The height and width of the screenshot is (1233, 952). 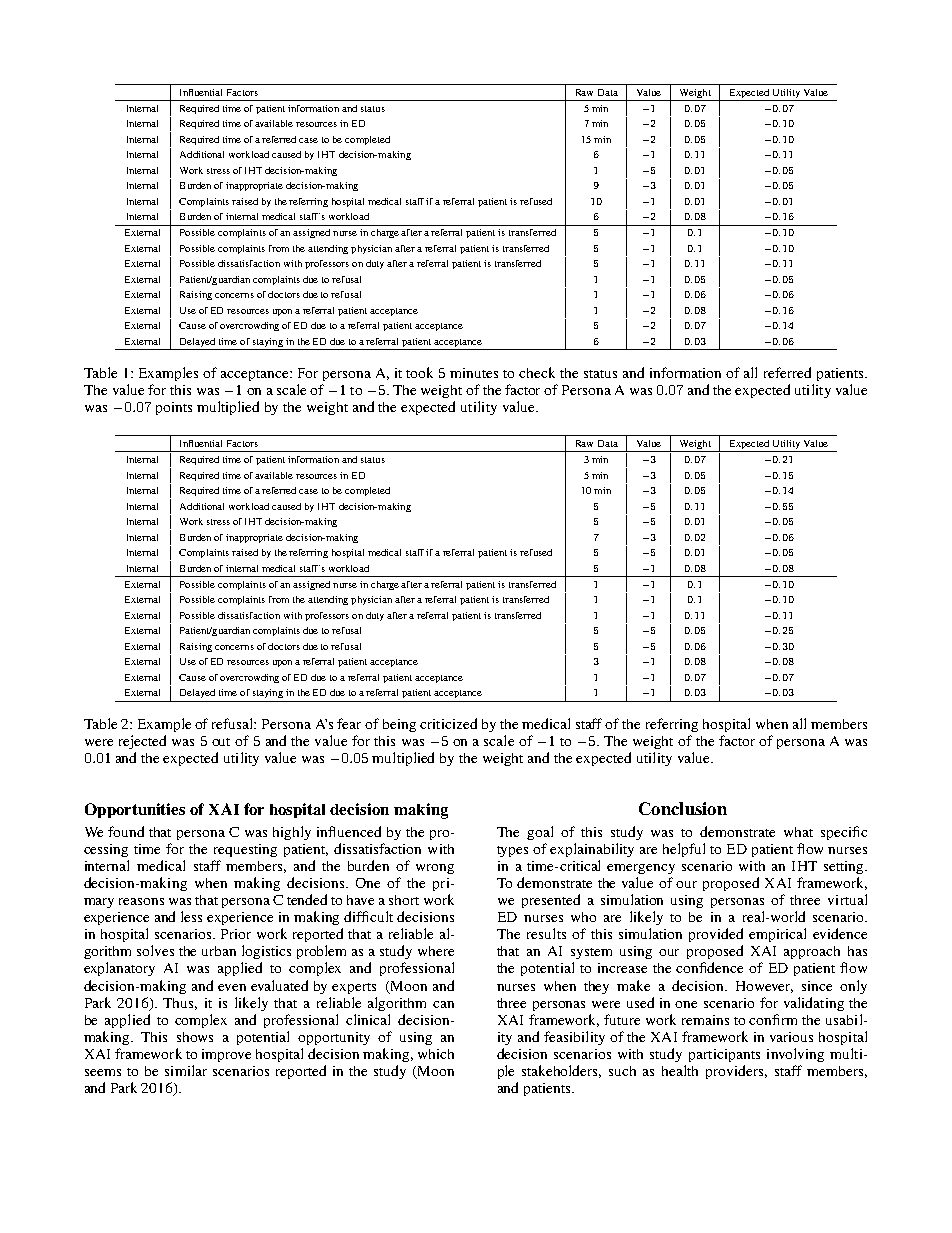 I want to click on involving, so click(x=795, y=1055).
